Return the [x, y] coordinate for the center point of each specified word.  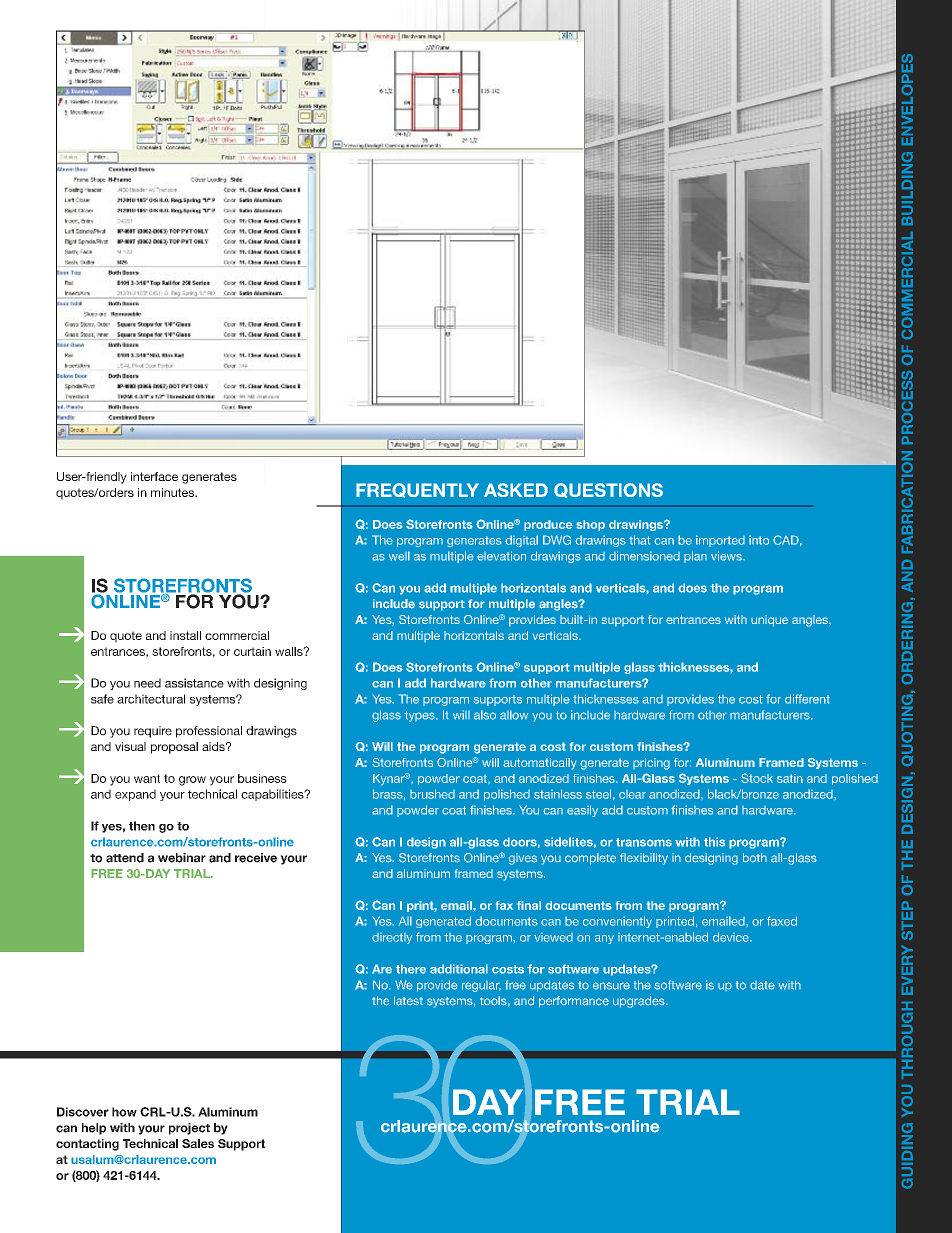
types [421, 716]
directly [392, 938]
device [732, 937]
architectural [151, 699]
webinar [182, 858]
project [189, 1129]
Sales [198, 1143]
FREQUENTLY [417, 490]
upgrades [640, 1002]
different [807, 699]
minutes [174, 492]
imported [720, 541]
